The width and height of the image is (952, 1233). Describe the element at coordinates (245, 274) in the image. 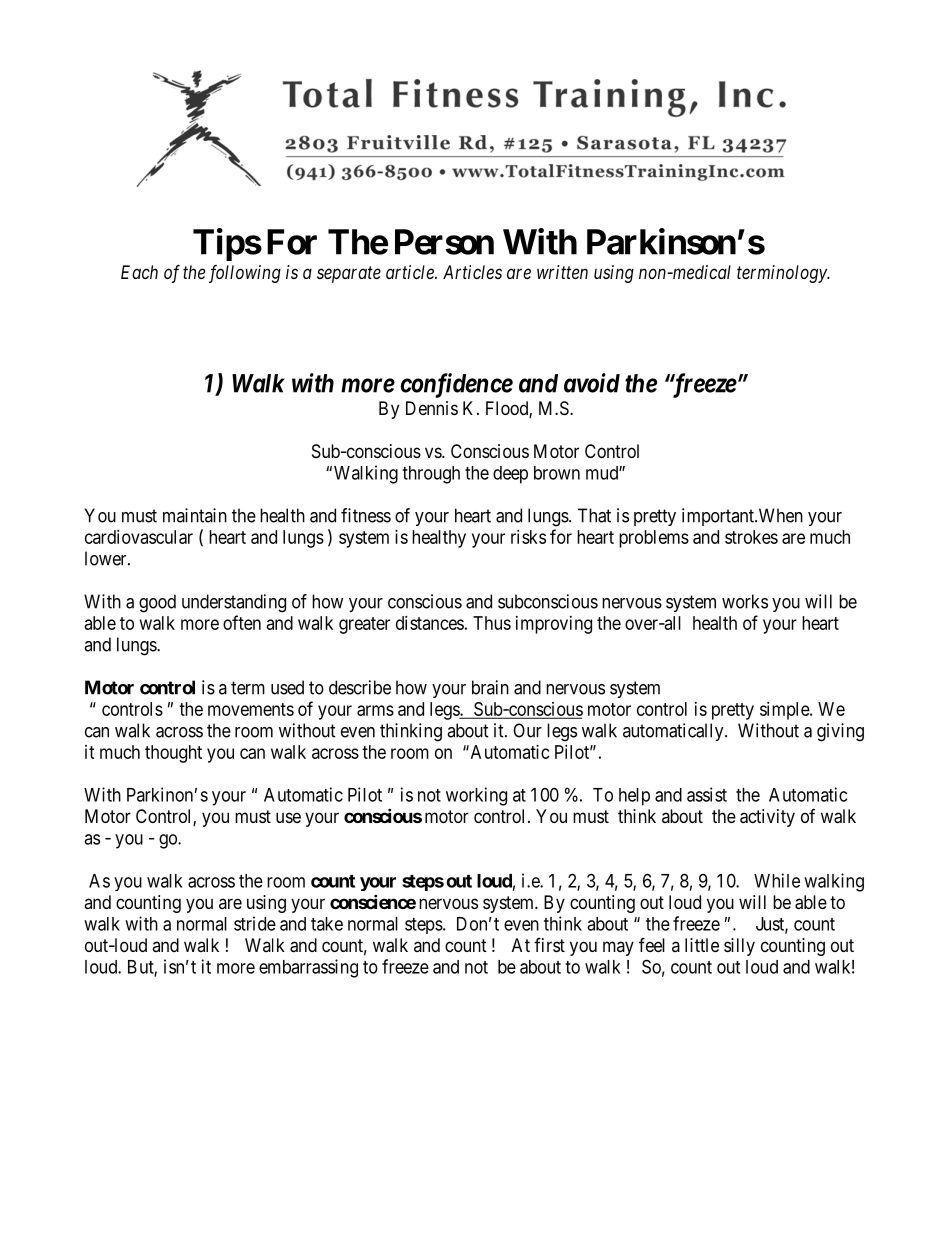

I see `following` at that location.
